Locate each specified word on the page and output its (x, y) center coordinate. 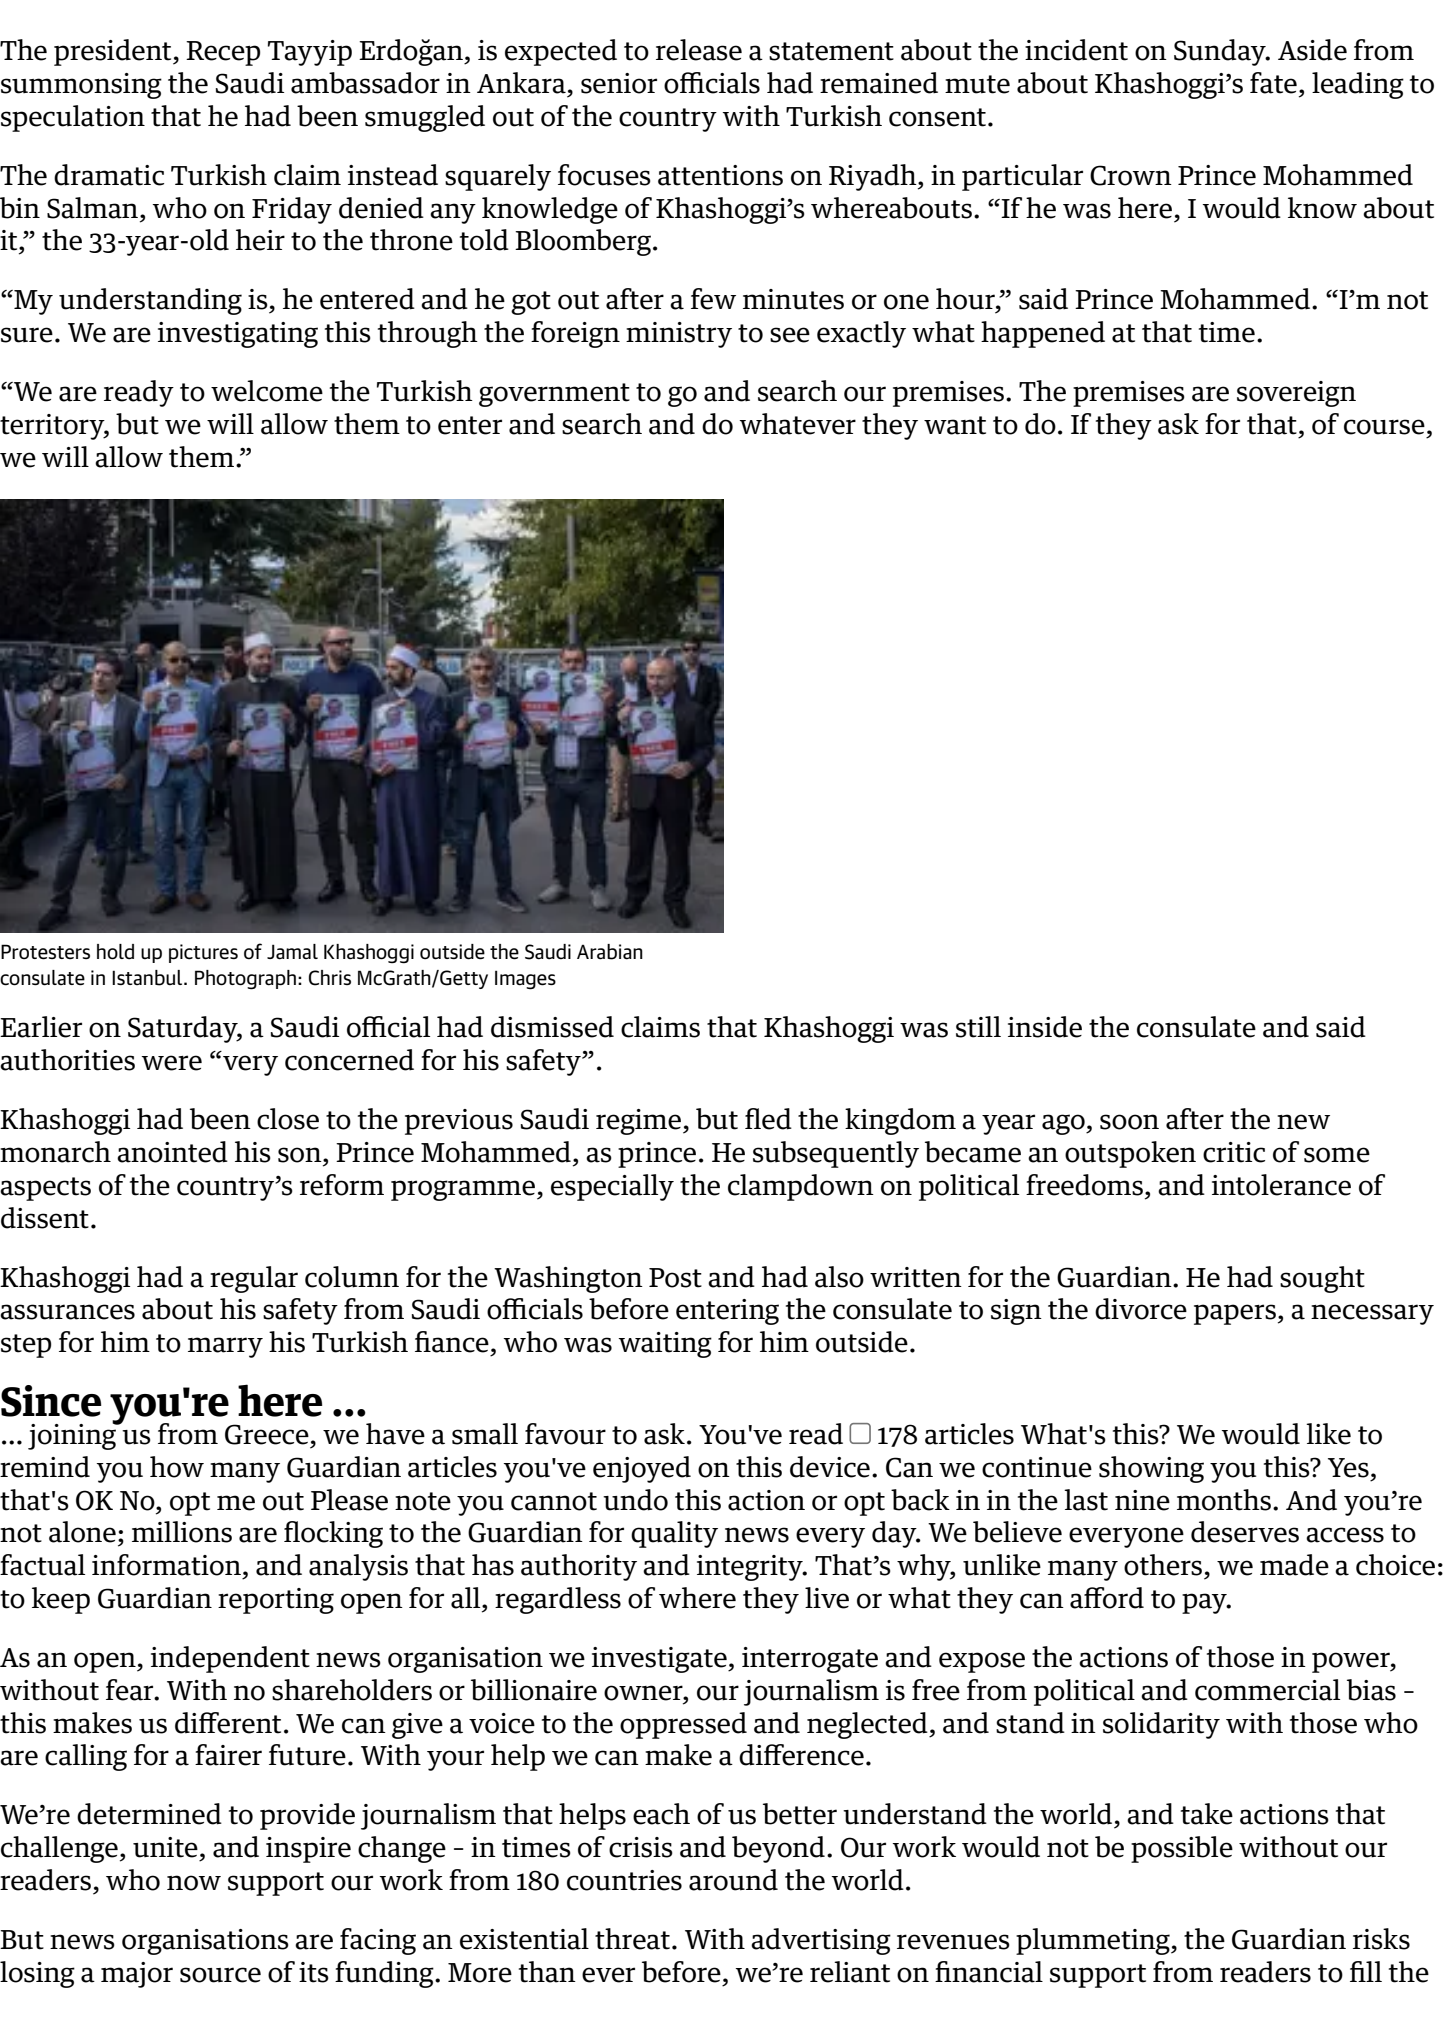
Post (675, 1278)
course (1384, 427)
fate (1273, 83)
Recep (223, 53)
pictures (203, 953)
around (733, 1880)
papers (1235, 1314)
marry (225, 1347)
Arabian (610, 952)
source (220, 1975)
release (699, 50)
